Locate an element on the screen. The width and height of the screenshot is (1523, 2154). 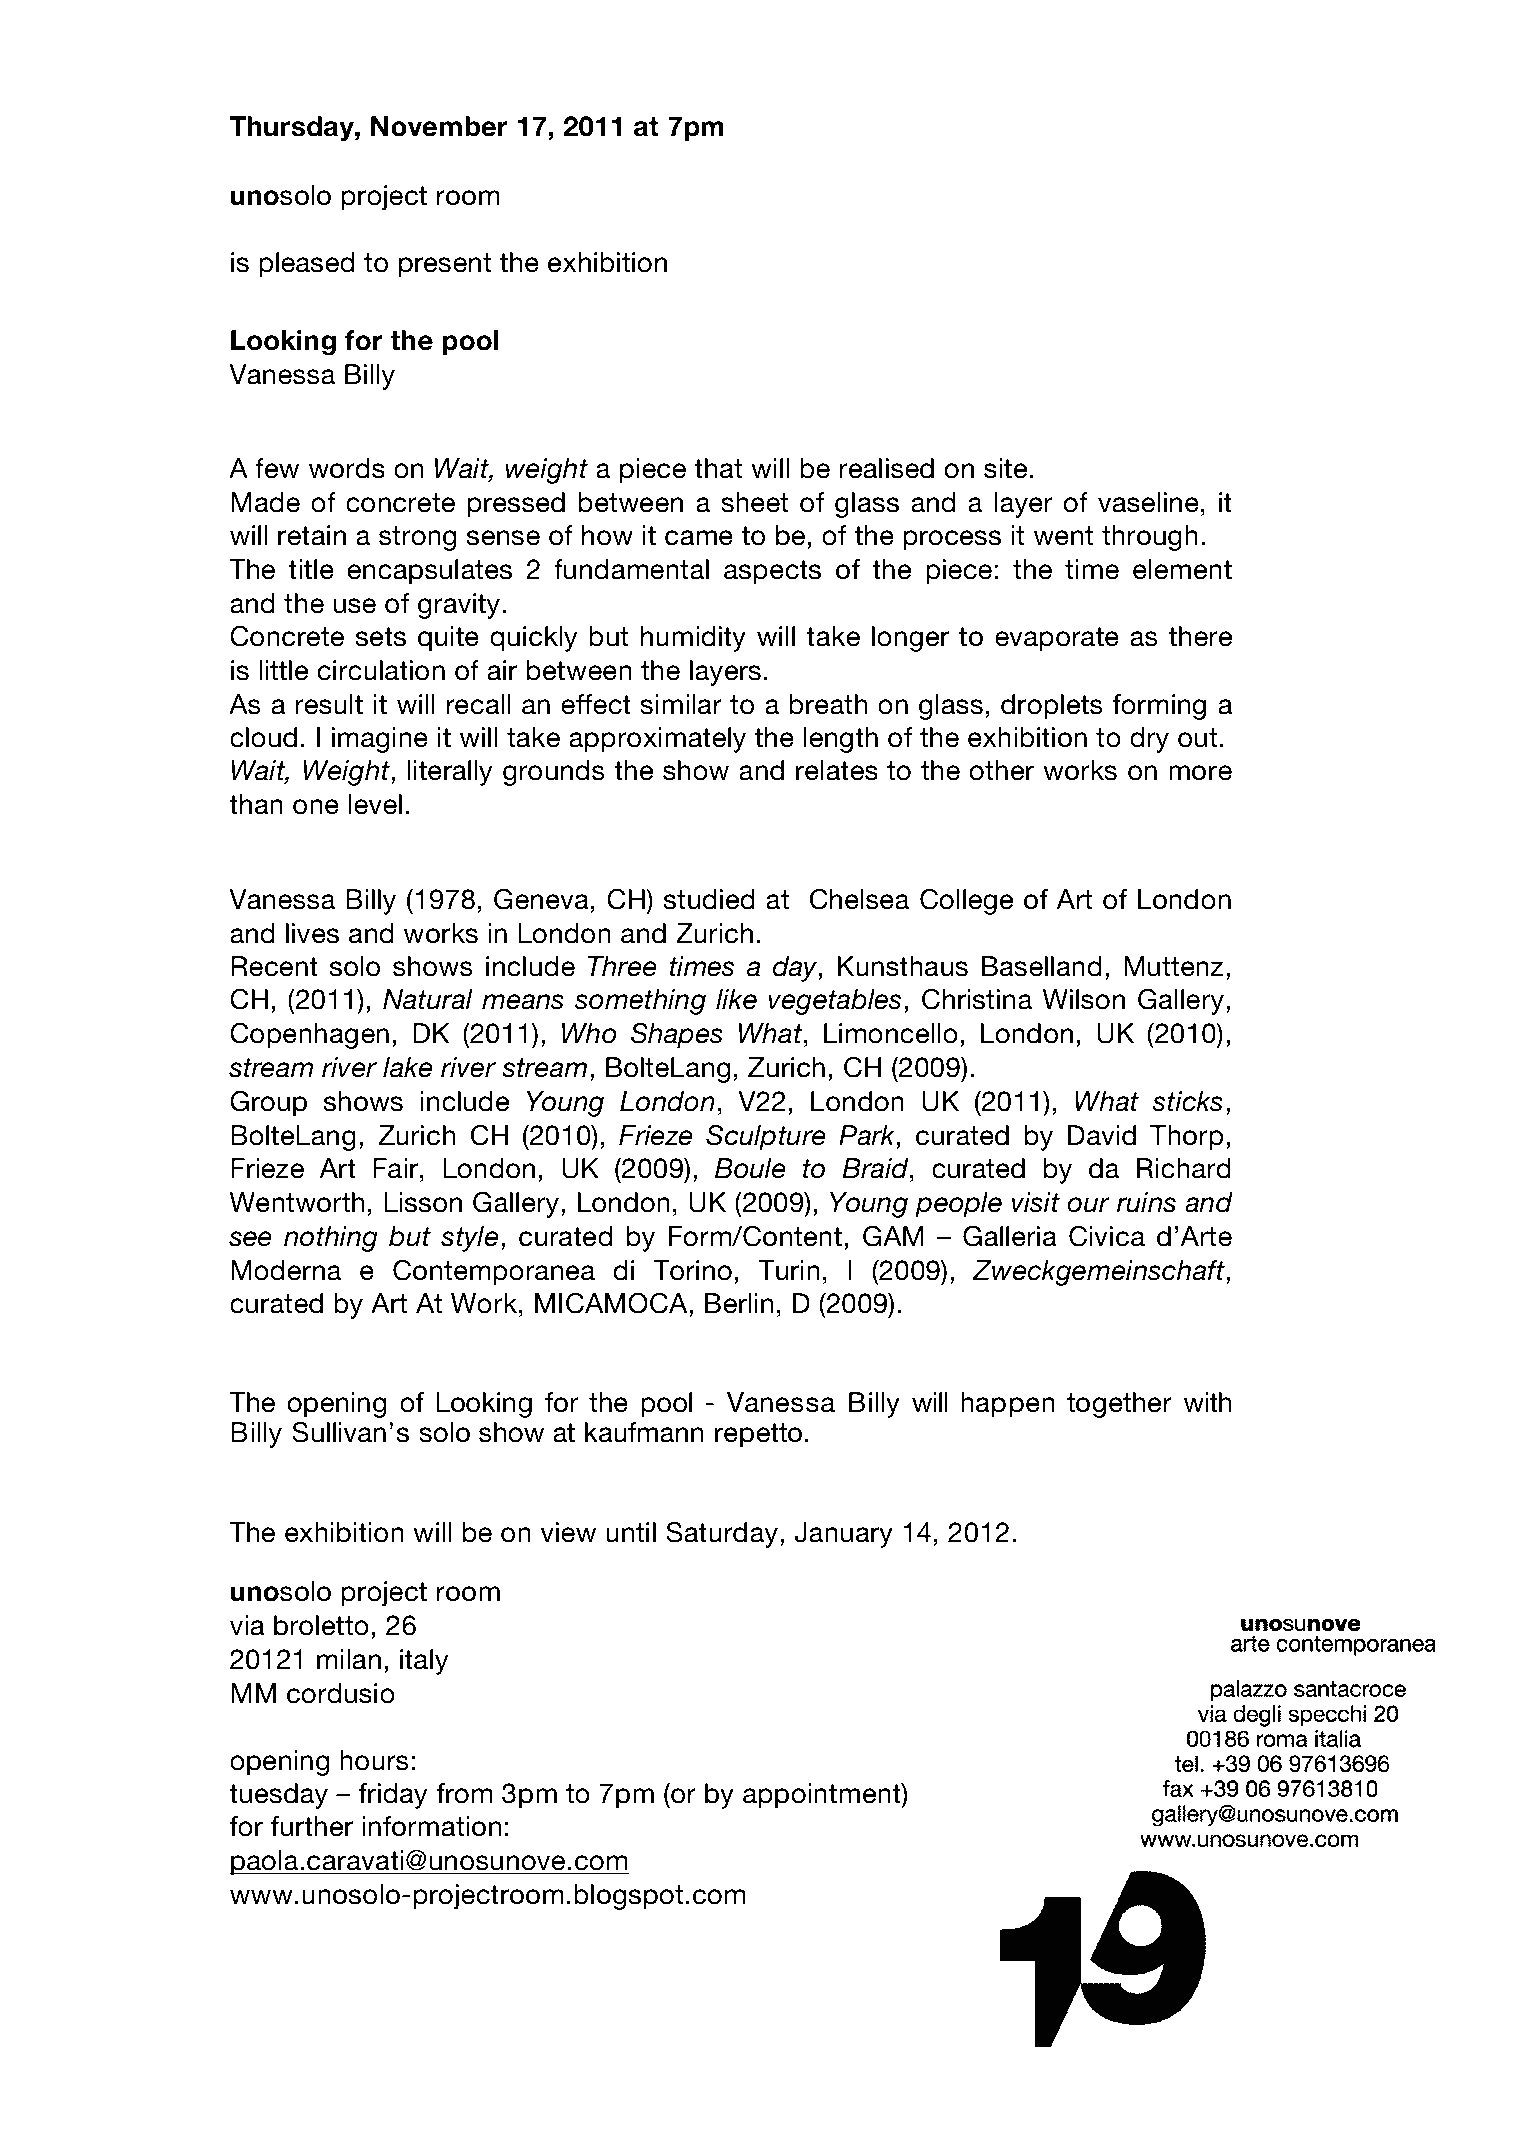
hours is located at coordinates (374, 1760).
